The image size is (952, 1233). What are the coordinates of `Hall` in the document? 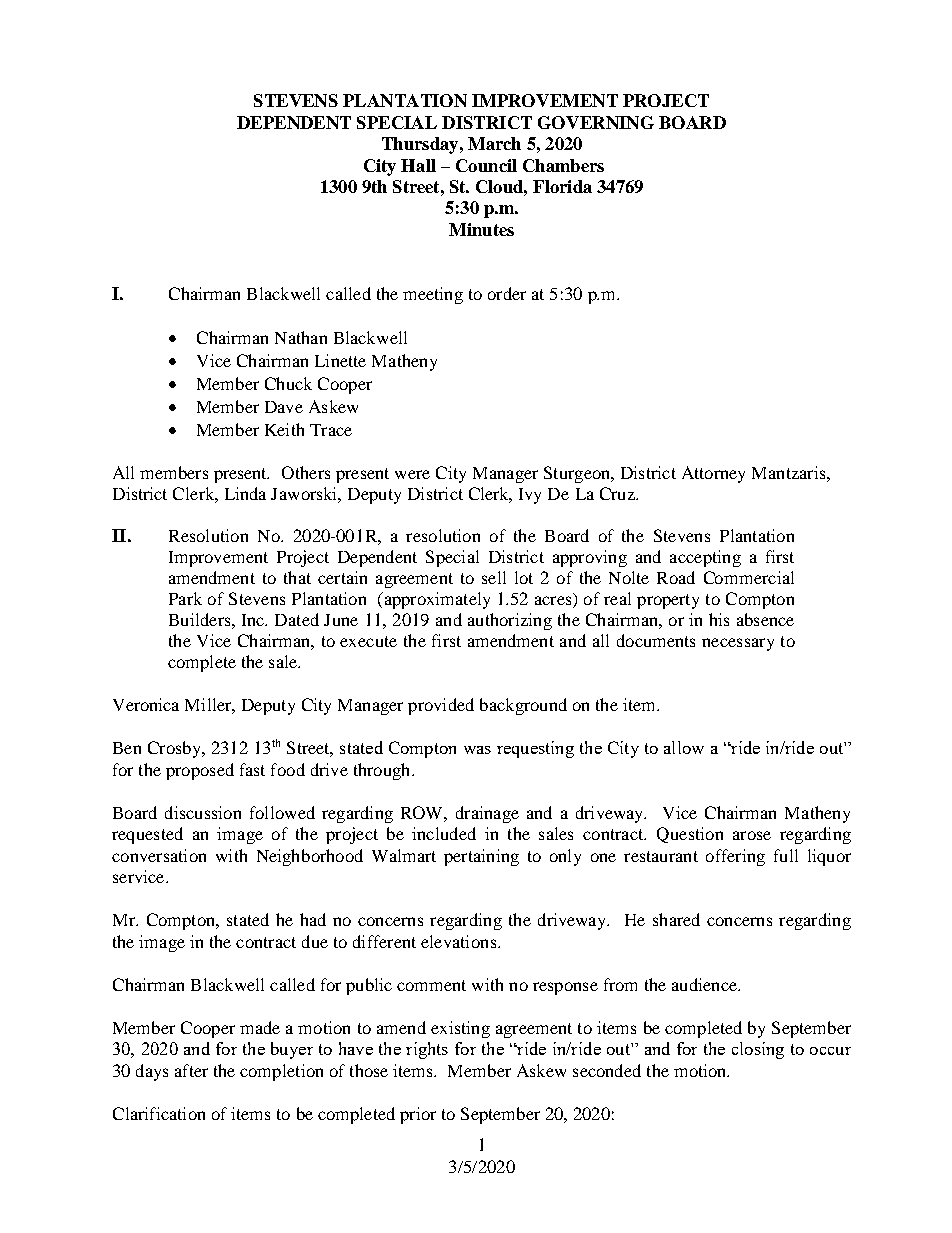 It's located at (418, 165).
